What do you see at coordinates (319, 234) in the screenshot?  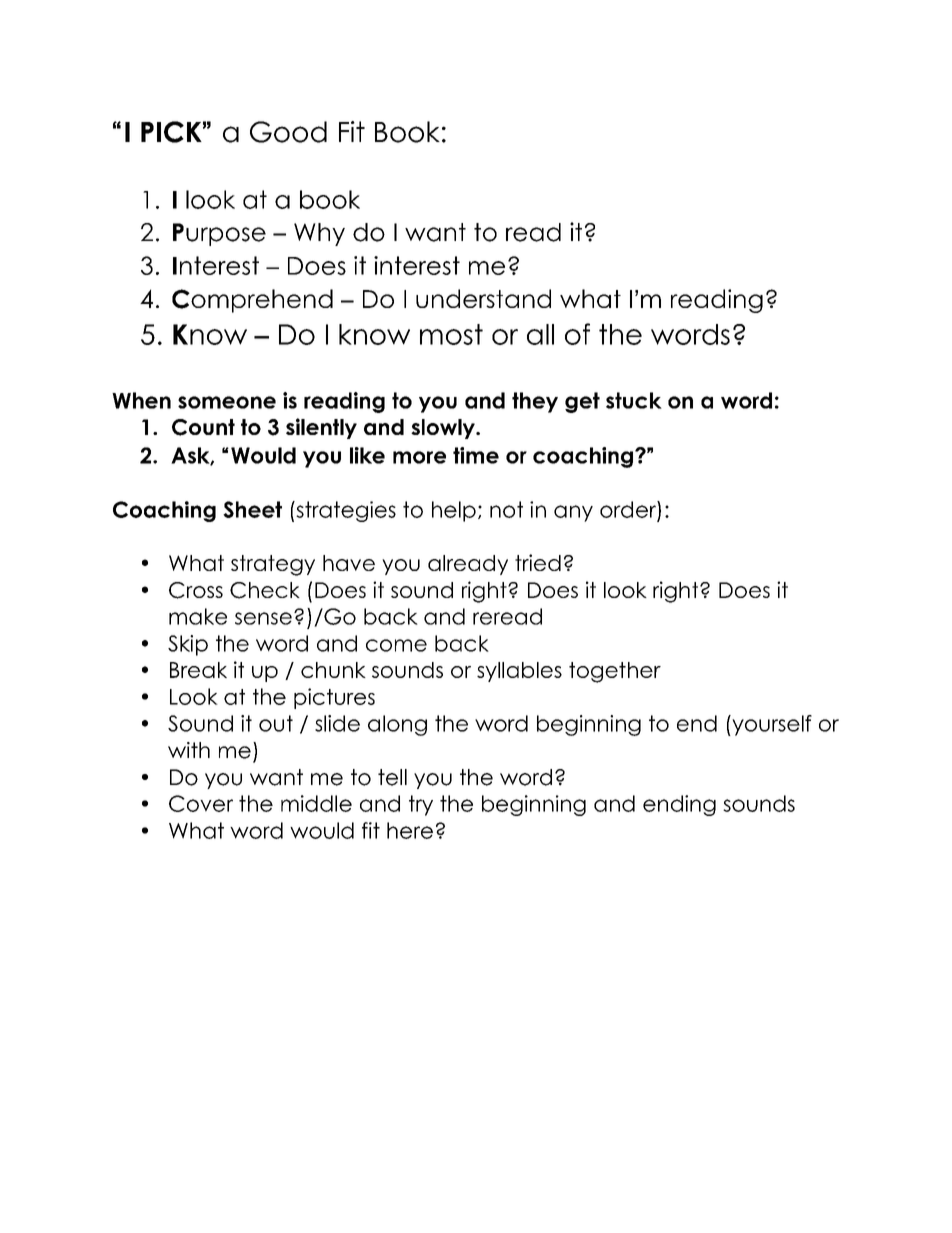 I see `Why` at bounding box center [319, 234].
